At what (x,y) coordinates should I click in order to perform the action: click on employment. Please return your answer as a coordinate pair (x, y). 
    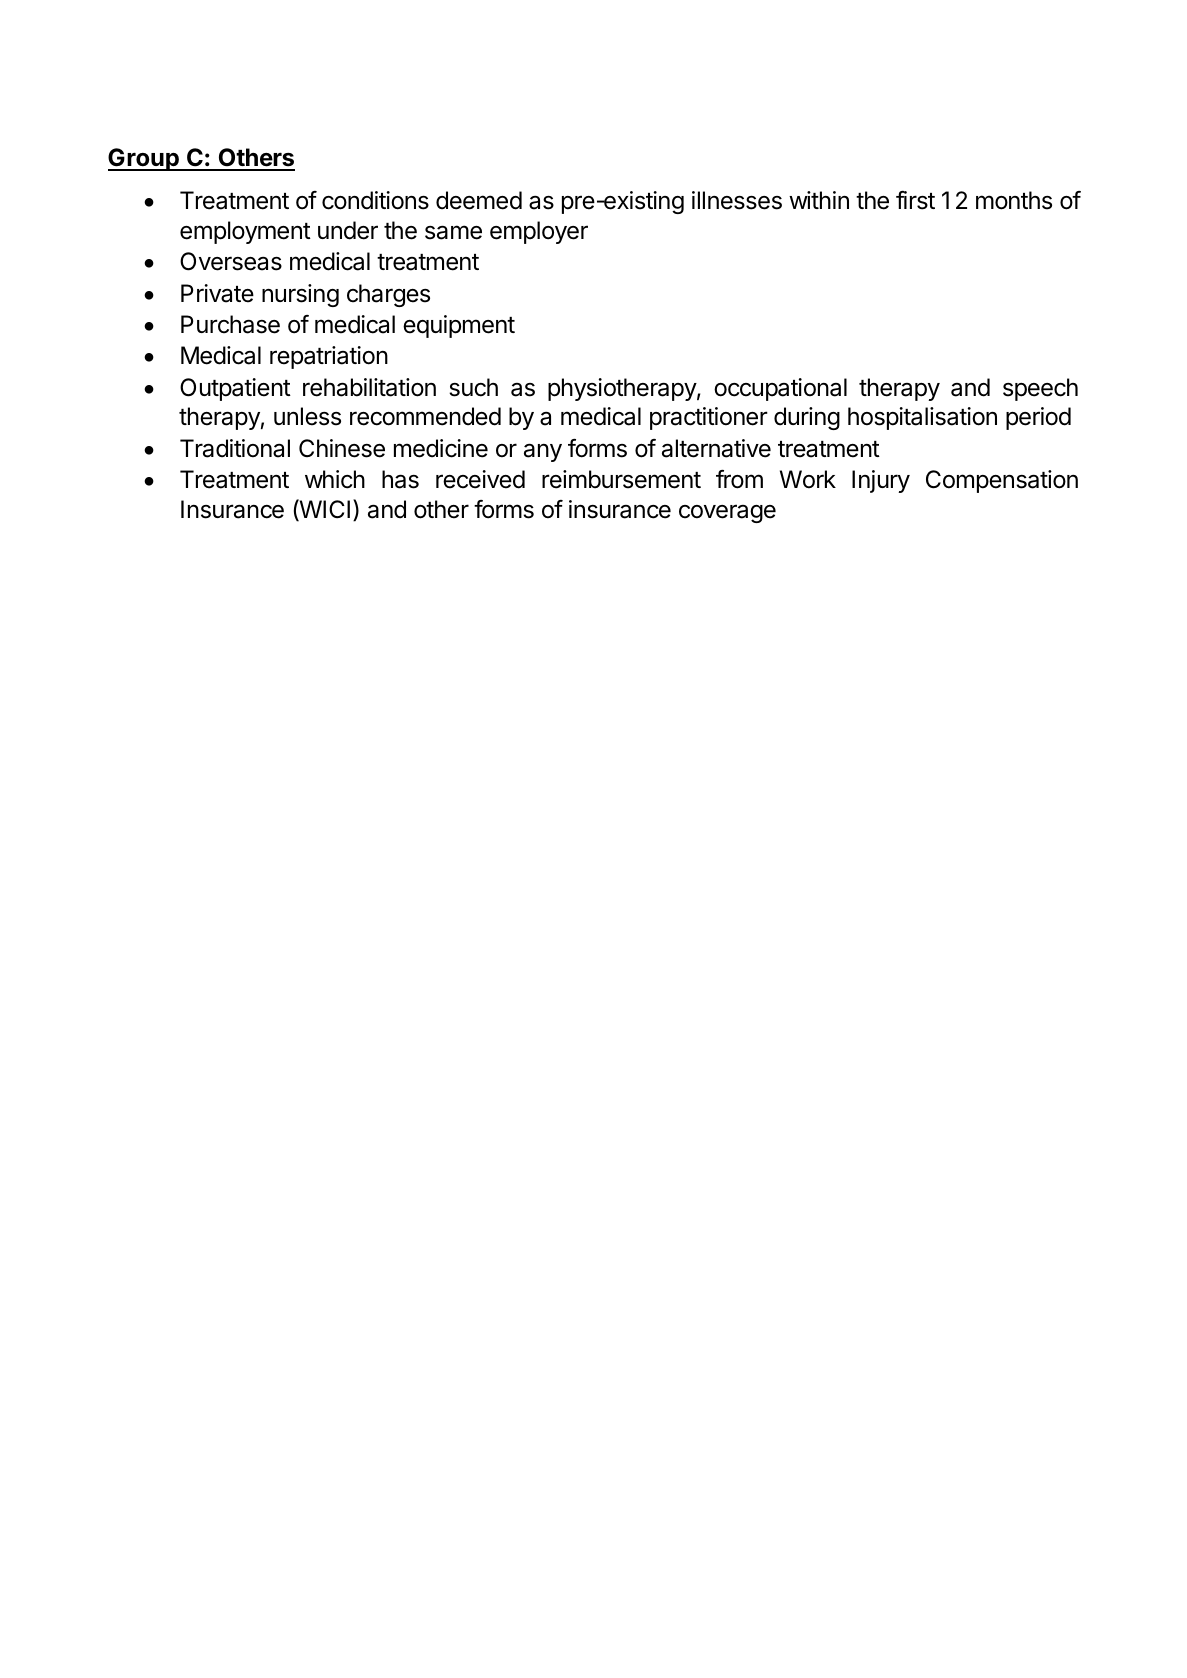
    Looking at the image, I should click on (245, 232).
